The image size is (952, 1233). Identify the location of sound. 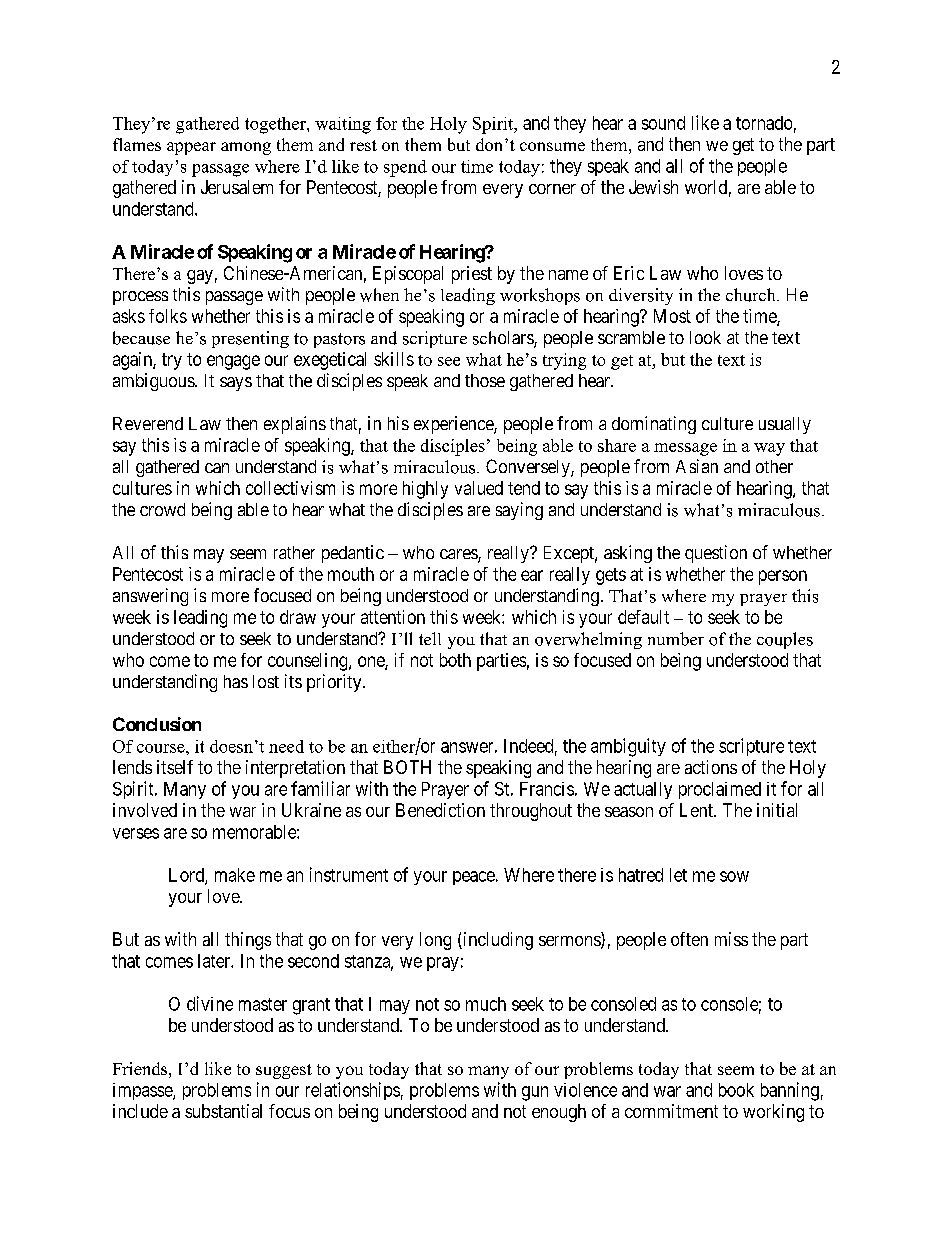
(663, 123).
